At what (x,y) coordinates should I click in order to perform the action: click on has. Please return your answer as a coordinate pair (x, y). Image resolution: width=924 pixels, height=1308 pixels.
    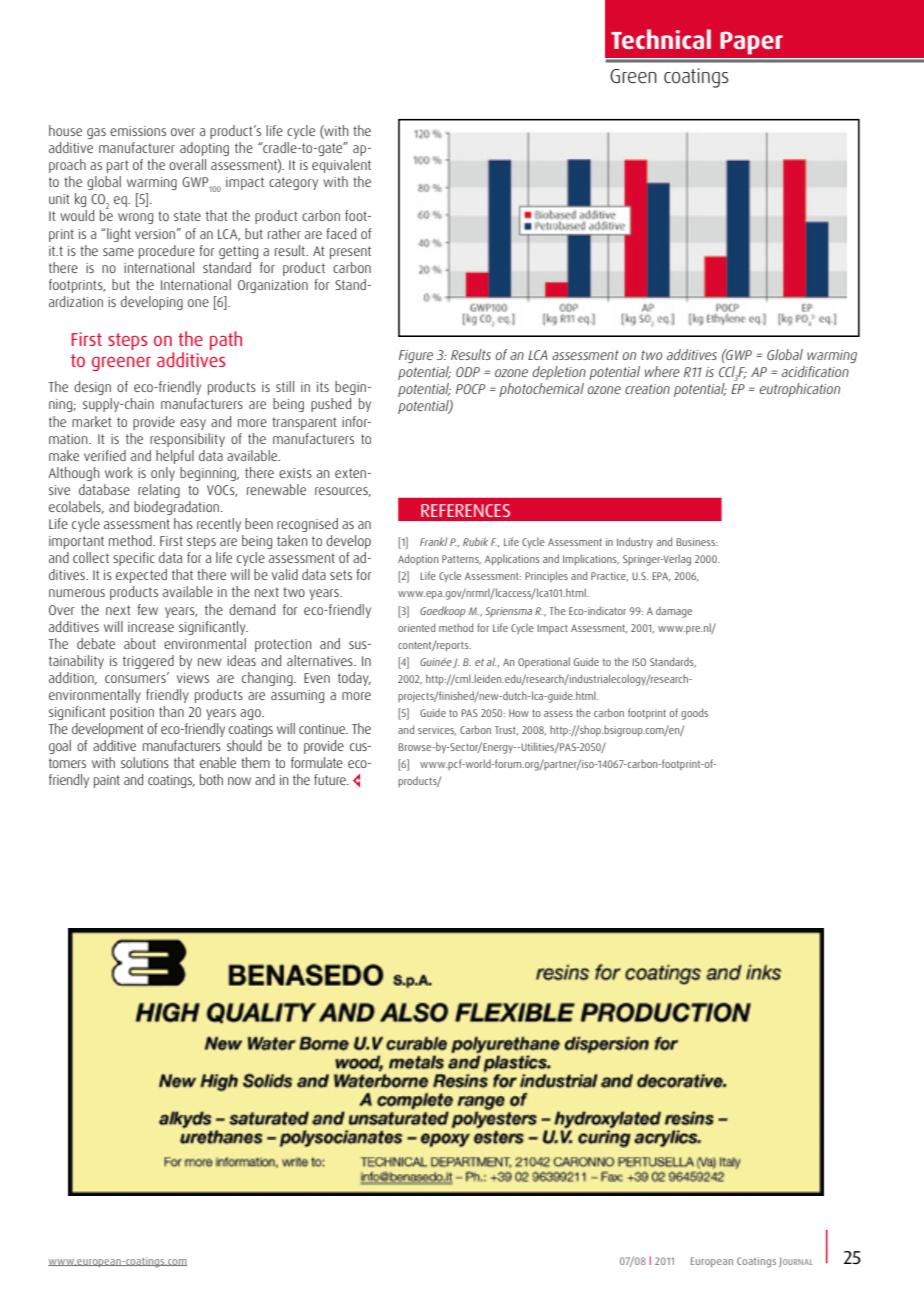
    Looking at the image, I should click on (183, 523).
